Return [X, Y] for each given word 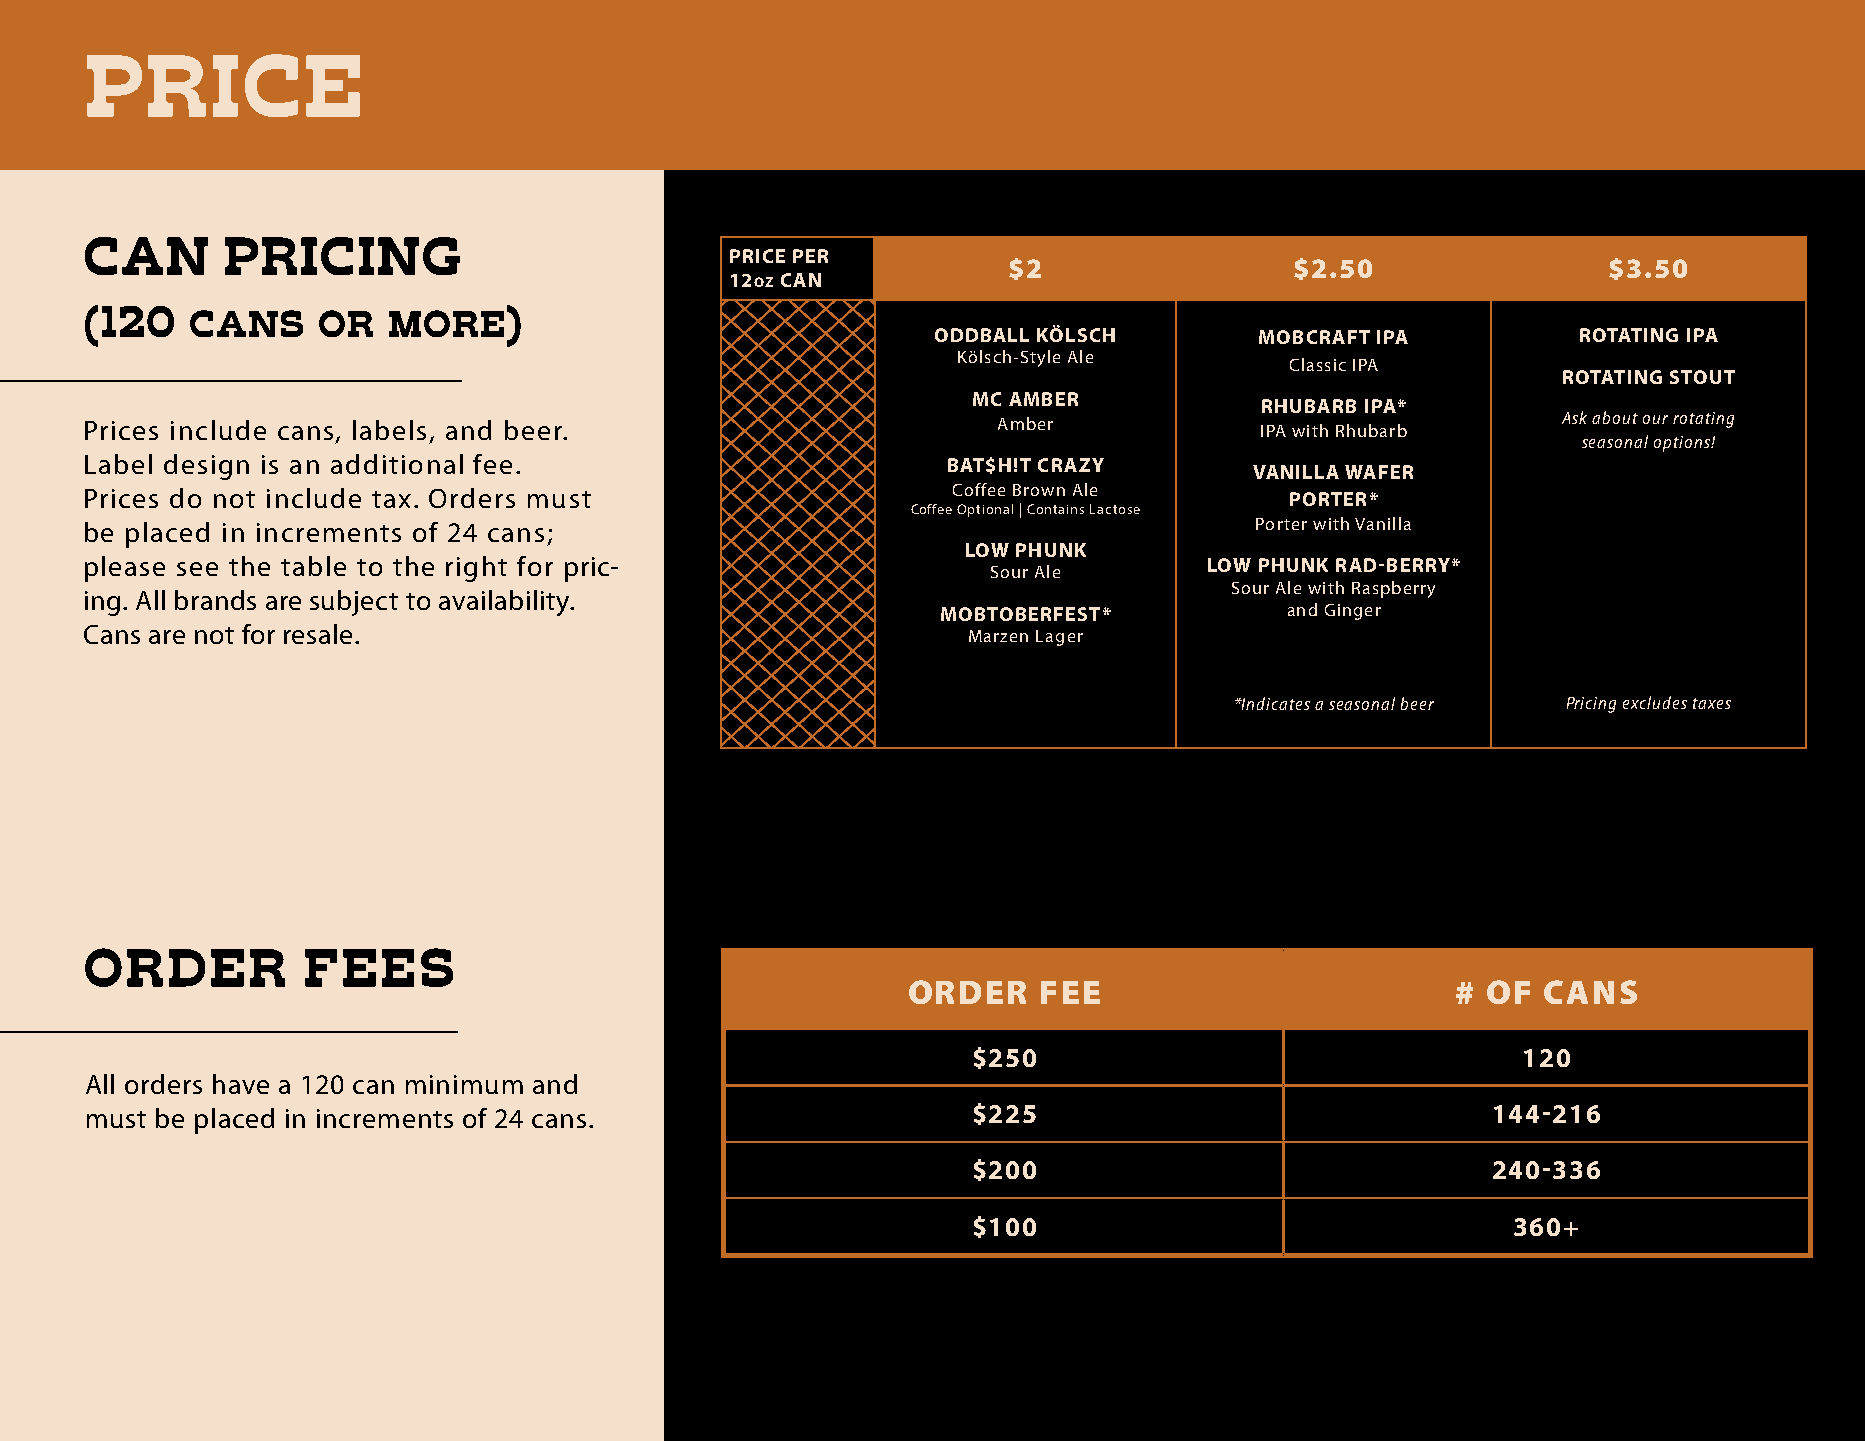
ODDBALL [982, 335]
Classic [1318, 364]
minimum [464, 1084]
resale [318, 634]
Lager [1059, 638]
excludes [1655, 702]
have [241, 1084]
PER [810, 256]
